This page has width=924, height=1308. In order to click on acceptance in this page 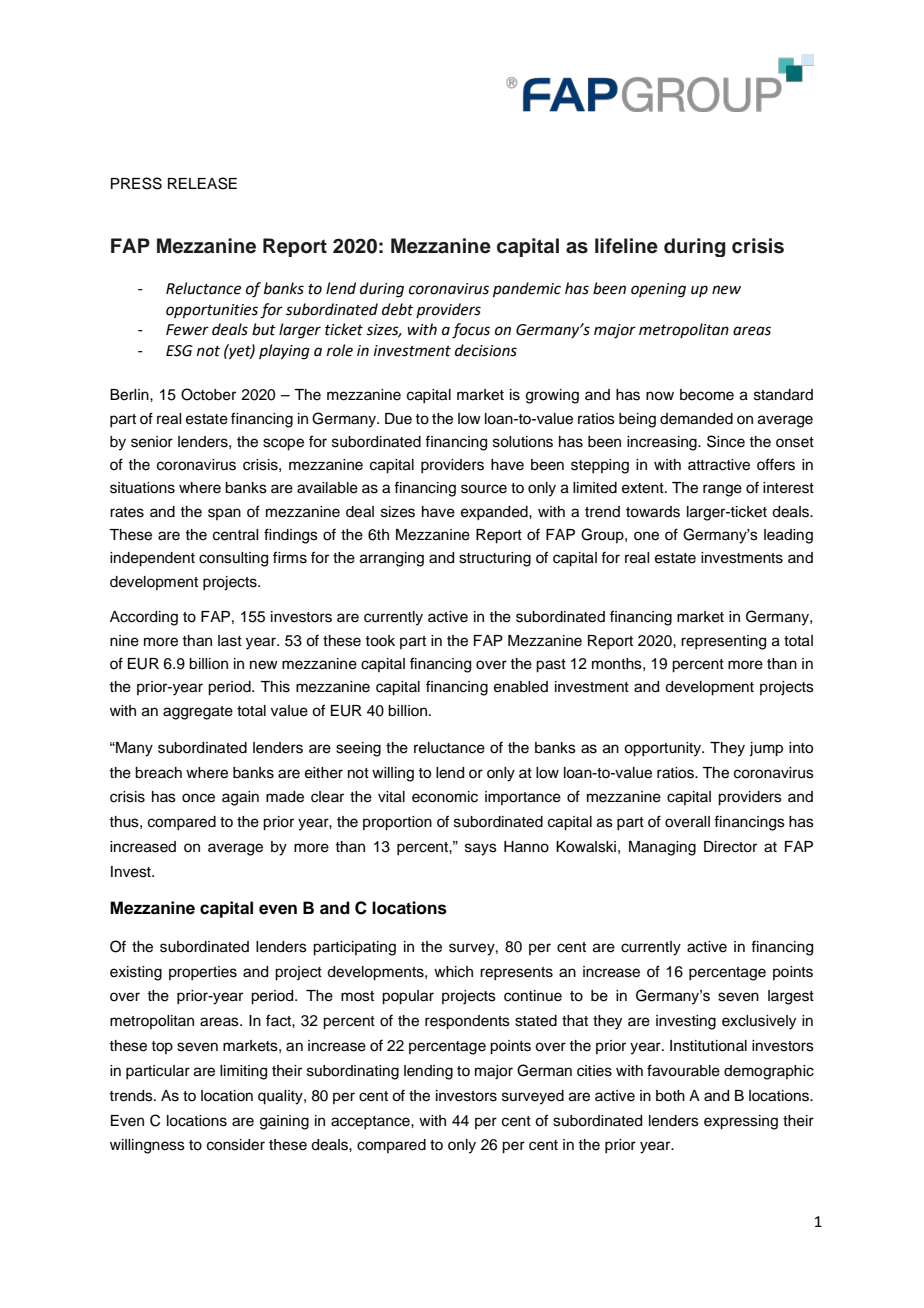, I will do `click(371, 1122)`.
